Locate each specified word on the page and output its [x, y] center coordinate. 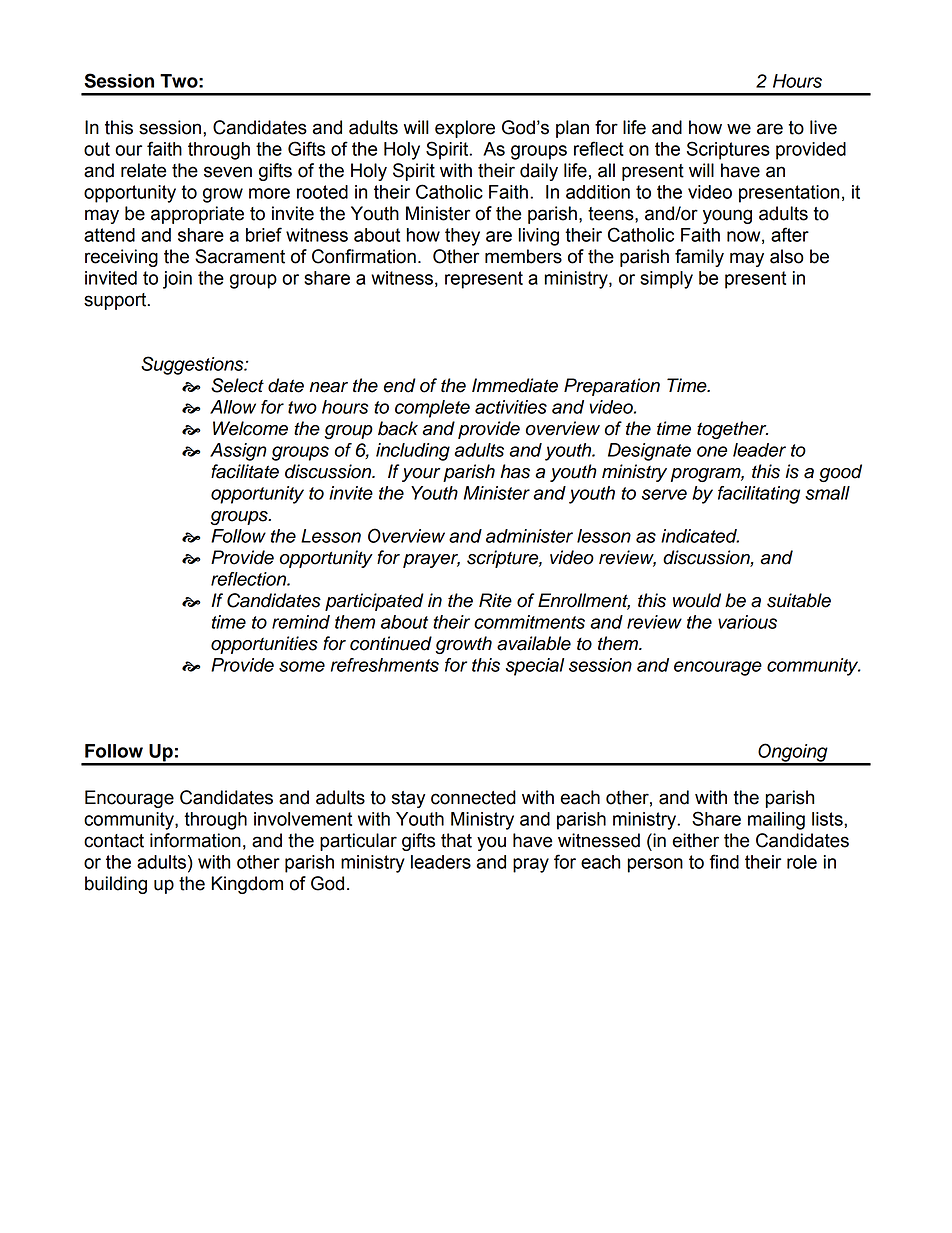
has [515, 471]
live [823, 127]
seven [228, 172]
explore [465, 129]
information [195, 840]
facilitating [759, 495]
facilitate [245, 471]
